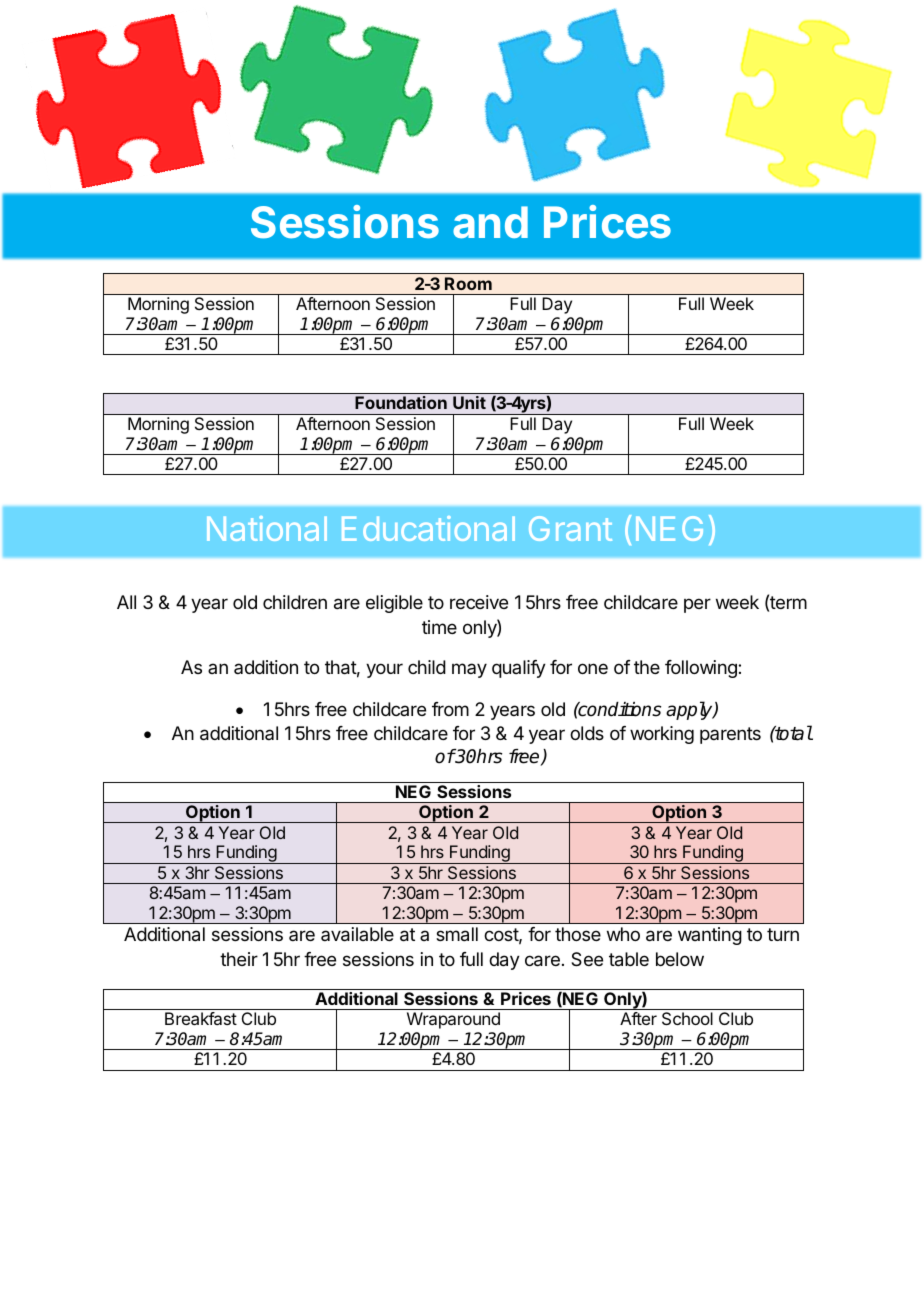 This screenshot has height=1308, width=924. I want to click on Grant, so click(570, 528).
